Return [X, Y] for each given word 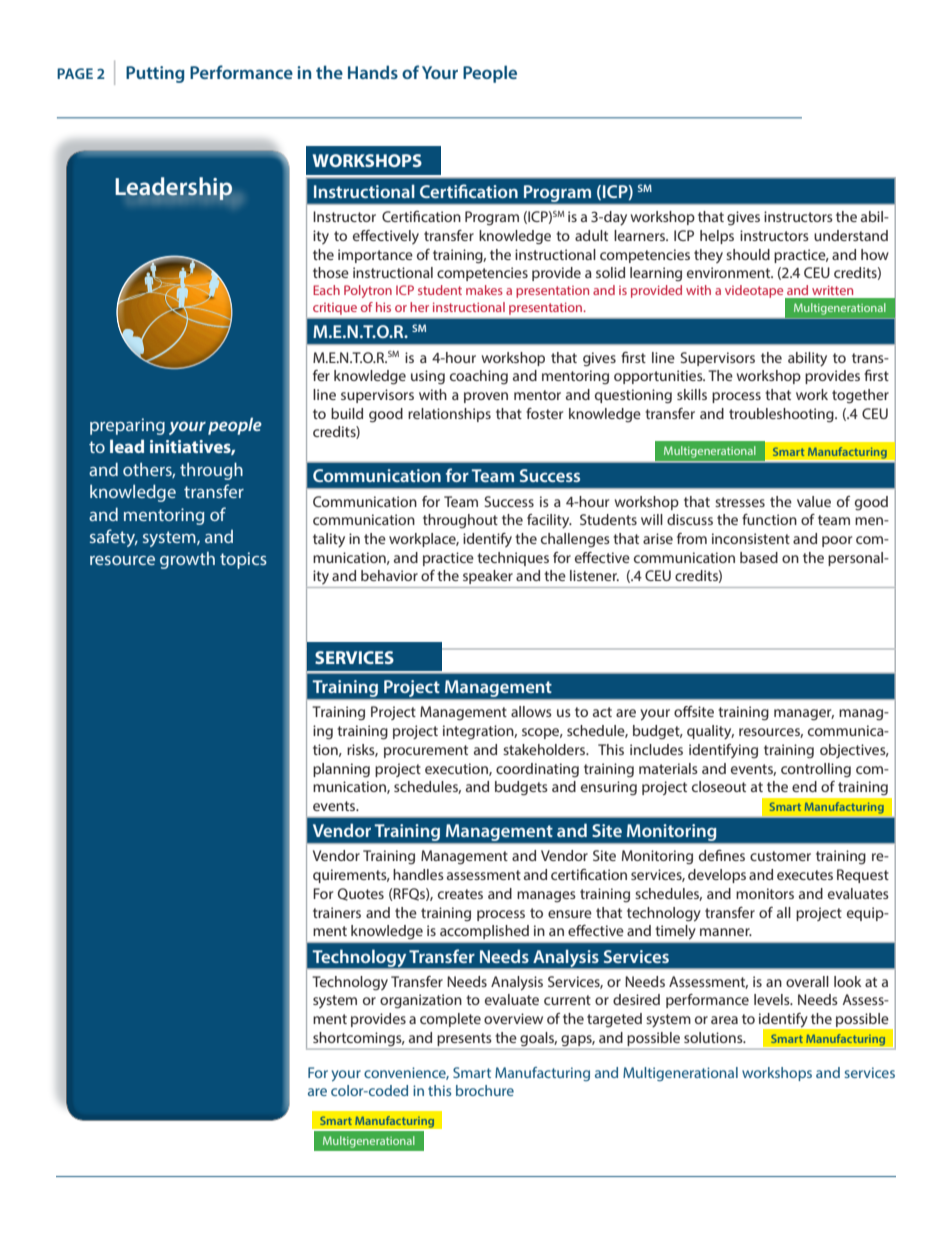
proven [486, 397]
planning [341, 770]
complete [450, 1020]
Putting [155, 74]
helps [717, 237]
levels [773, 999]
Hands [373, 72]
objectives [854, 751]
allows [531, 711]
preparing [127, 426]
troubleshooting [782, 415]
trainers [337, 912]
